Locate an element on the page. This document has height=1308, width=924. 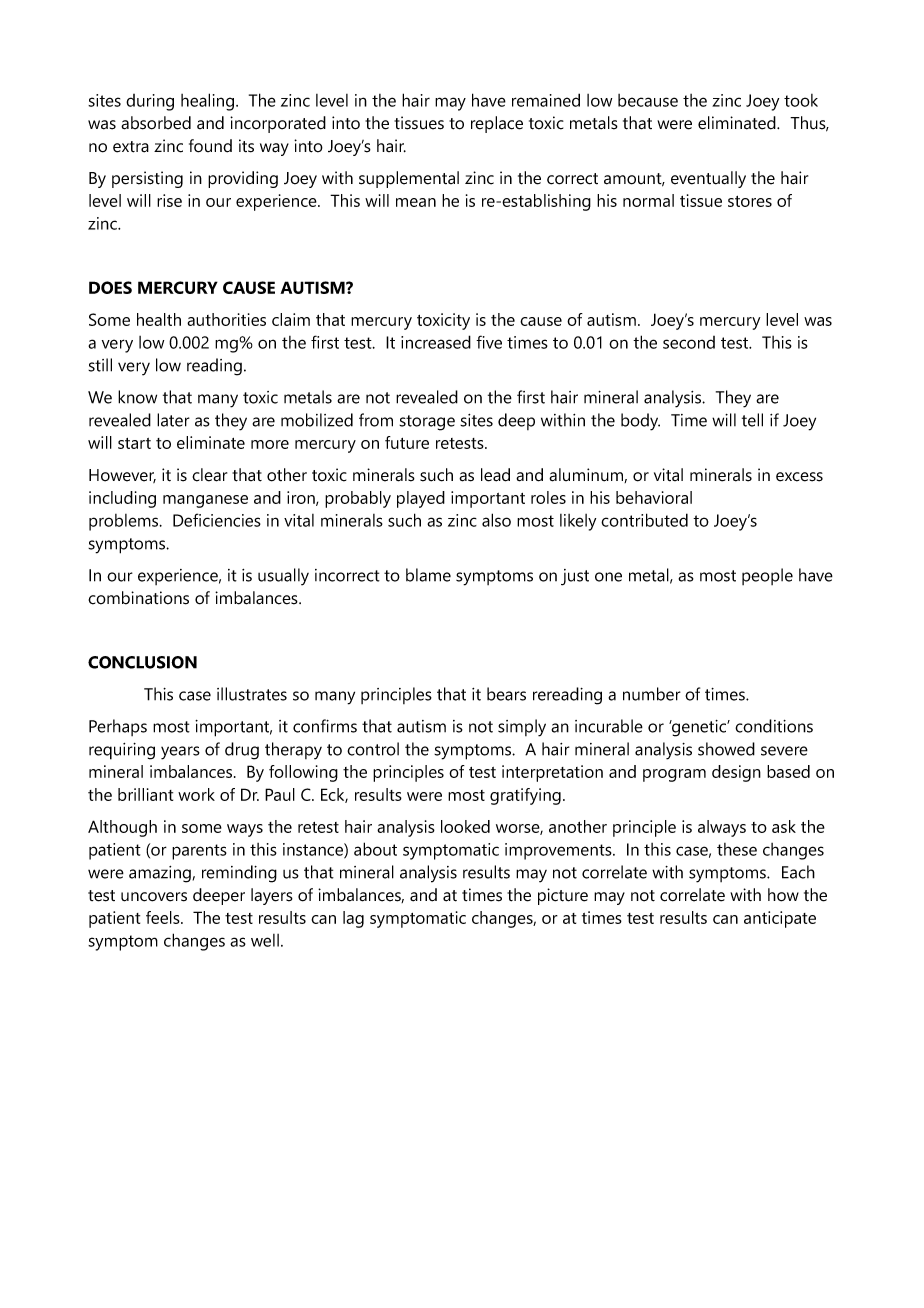
eventually is located at coordinates (708, 179).
